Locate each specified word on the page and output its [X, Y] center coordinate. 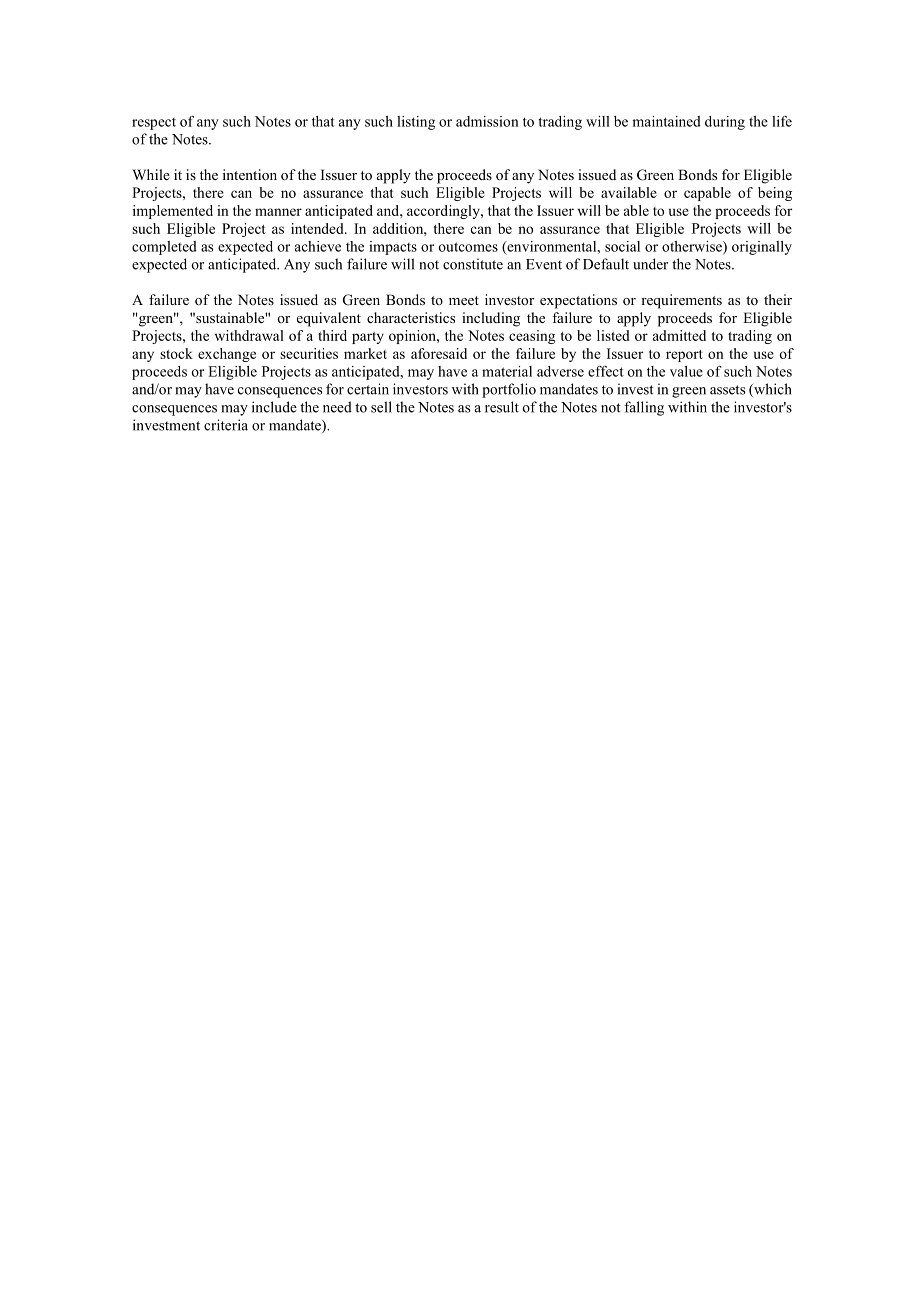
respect [154, 124]
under [650, 264]
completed [164, 248]
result [502, 407]
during [725, 123]
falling [644, 408]
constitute [473, 264]
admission [487, 121]
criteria [226, 425]
